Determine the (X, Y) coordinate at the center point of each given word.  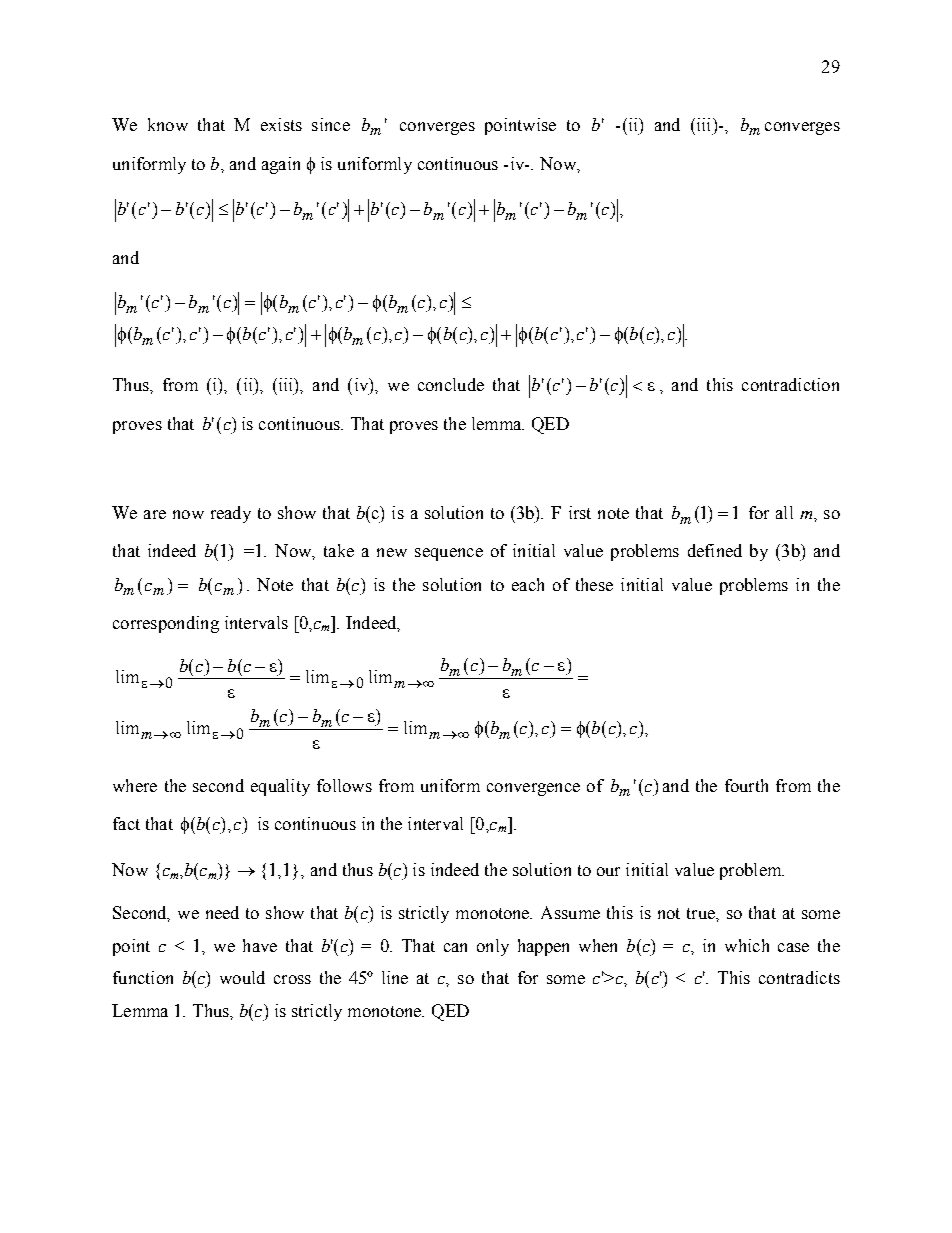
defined (715, 550)
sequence (449, 554)
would (242, 977)
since (331, 124)
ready (231, 514)
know (168, 124)
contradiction (790, 384)
